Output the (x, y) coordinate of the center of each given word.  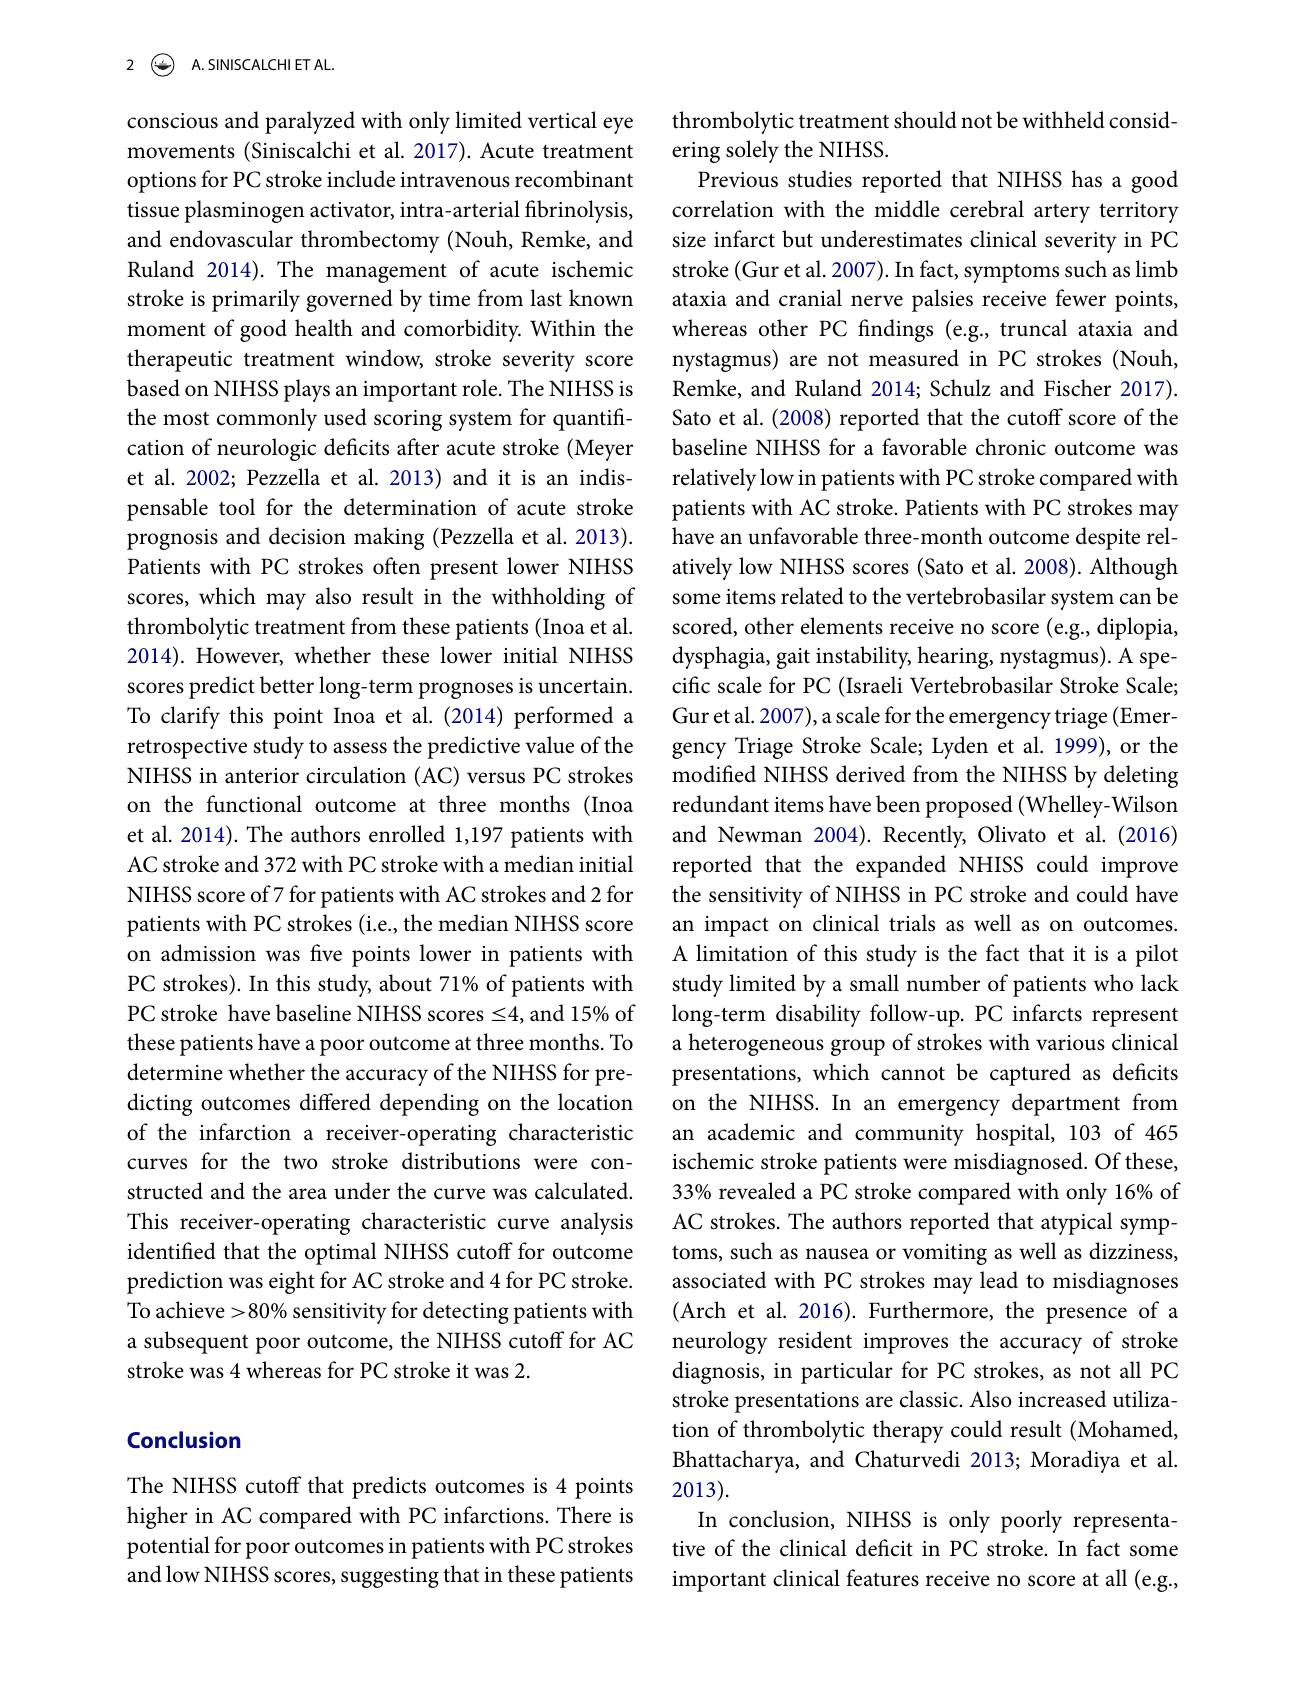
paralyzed (310, 122)
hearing (954, 657)
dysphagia (720, 657)
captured (1030, 1074)
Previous (738, 179)
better (287, 685)
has (1086, 179)
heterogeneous (756, 1044)
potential (168, 1547)
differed (335, 1102)
